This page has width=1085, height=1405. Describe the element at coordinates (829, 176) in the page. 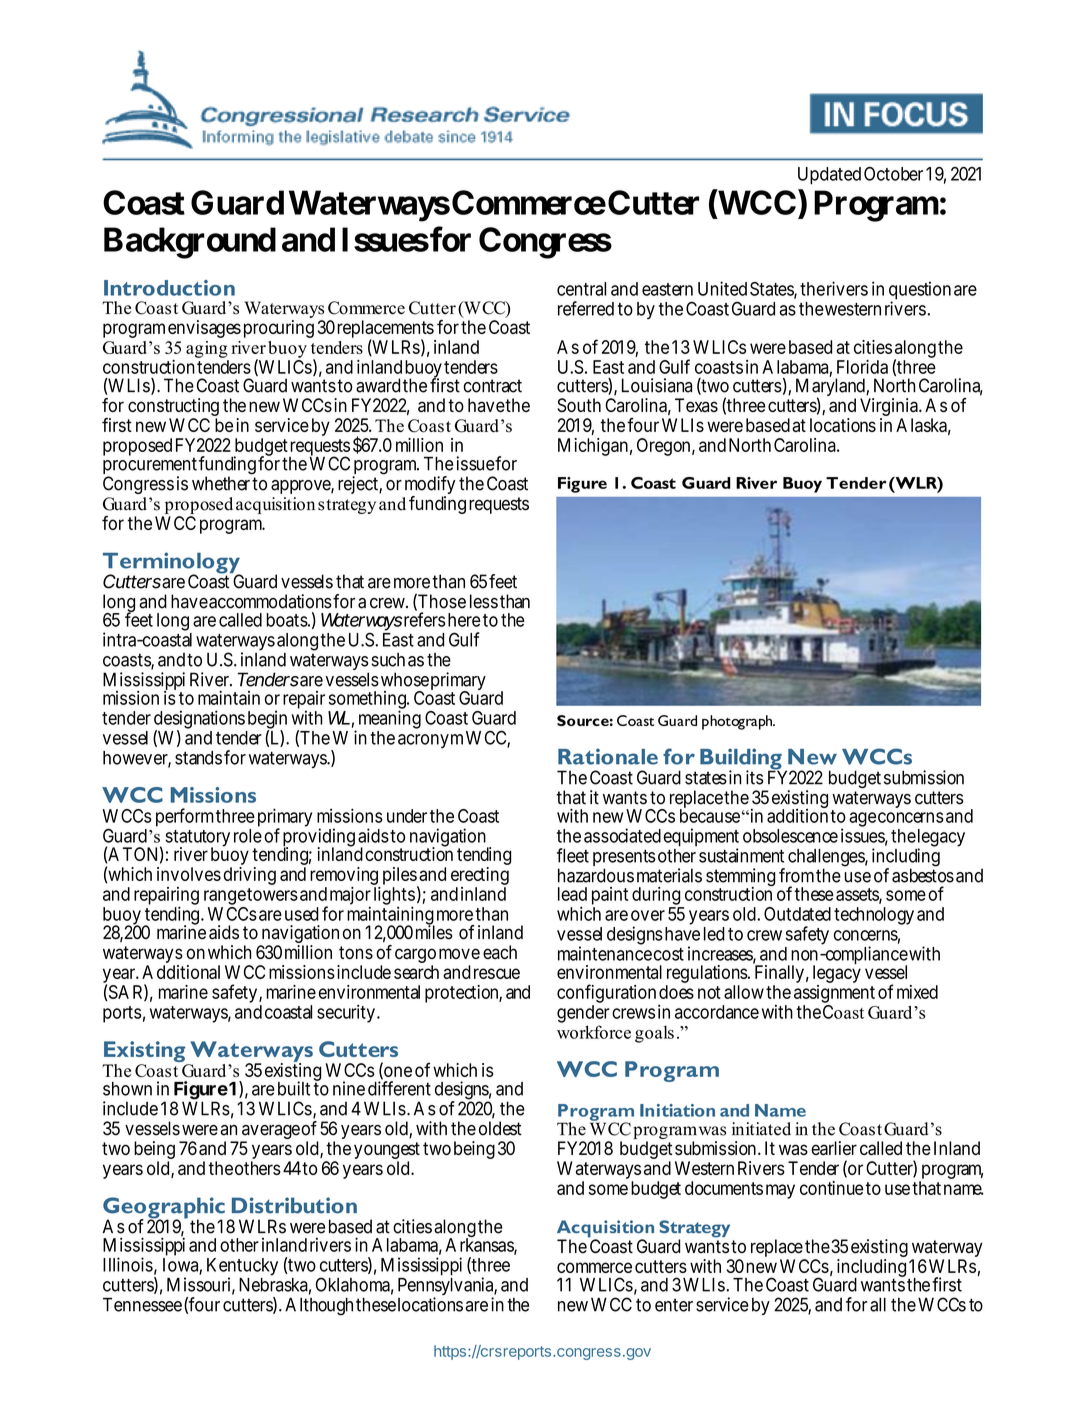

I see `Updated` at that location.
